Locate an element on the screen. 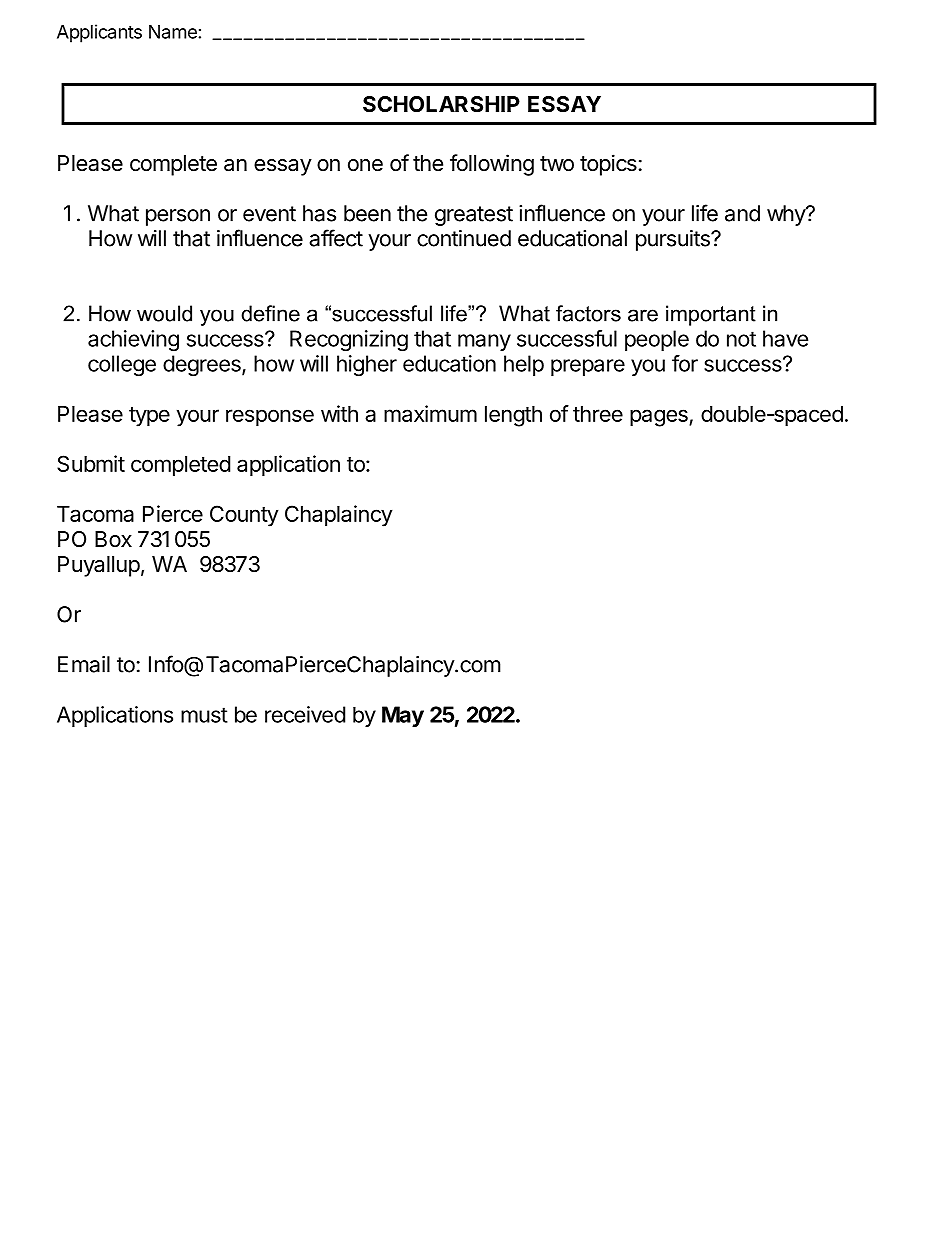  higher is located at coordinates (367, 365).
